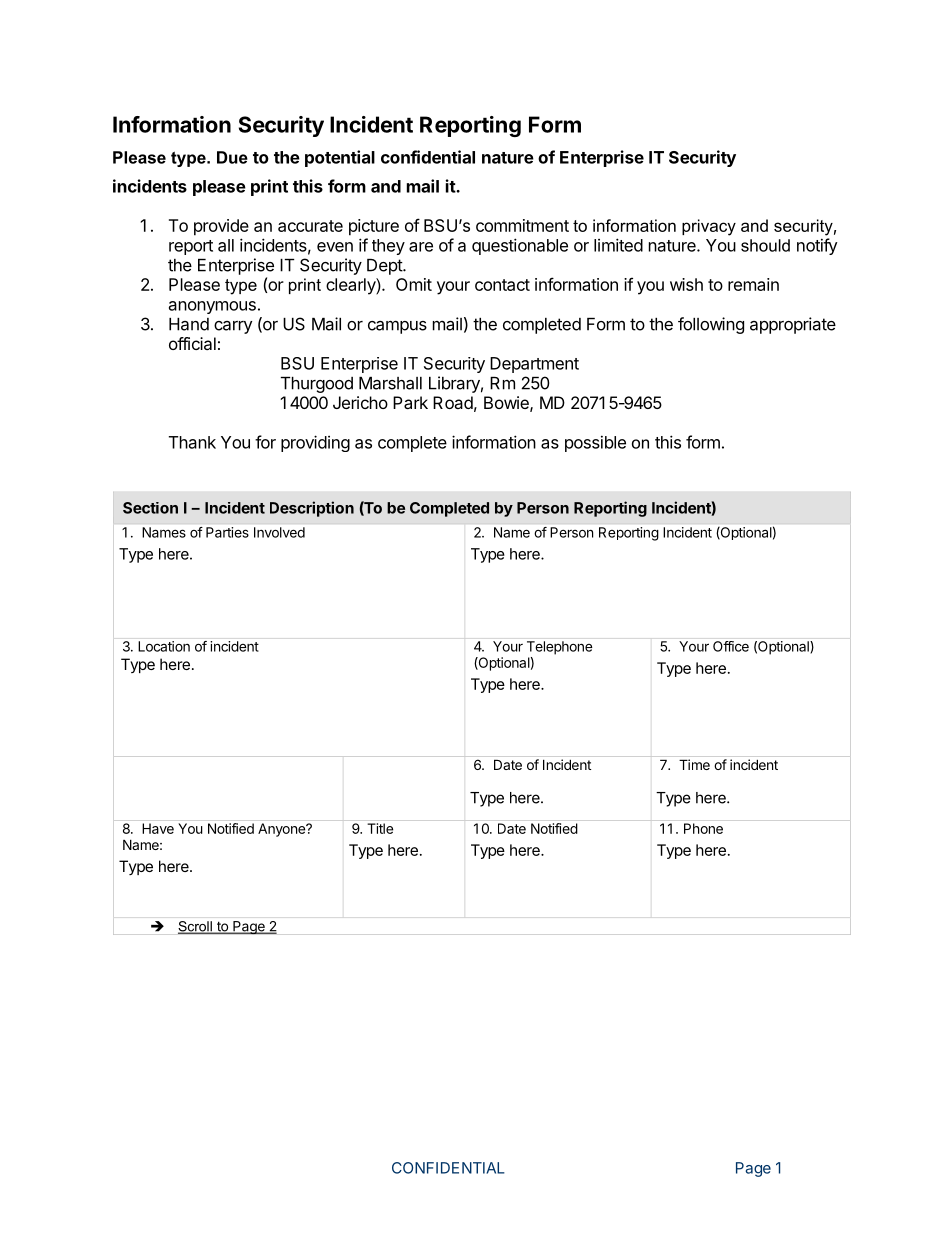 This screenshot has width=952, height=1233. What do you see at coordinates (731, 646) in the screenshot?
I see `Office` at bounding box center [731, 646].
